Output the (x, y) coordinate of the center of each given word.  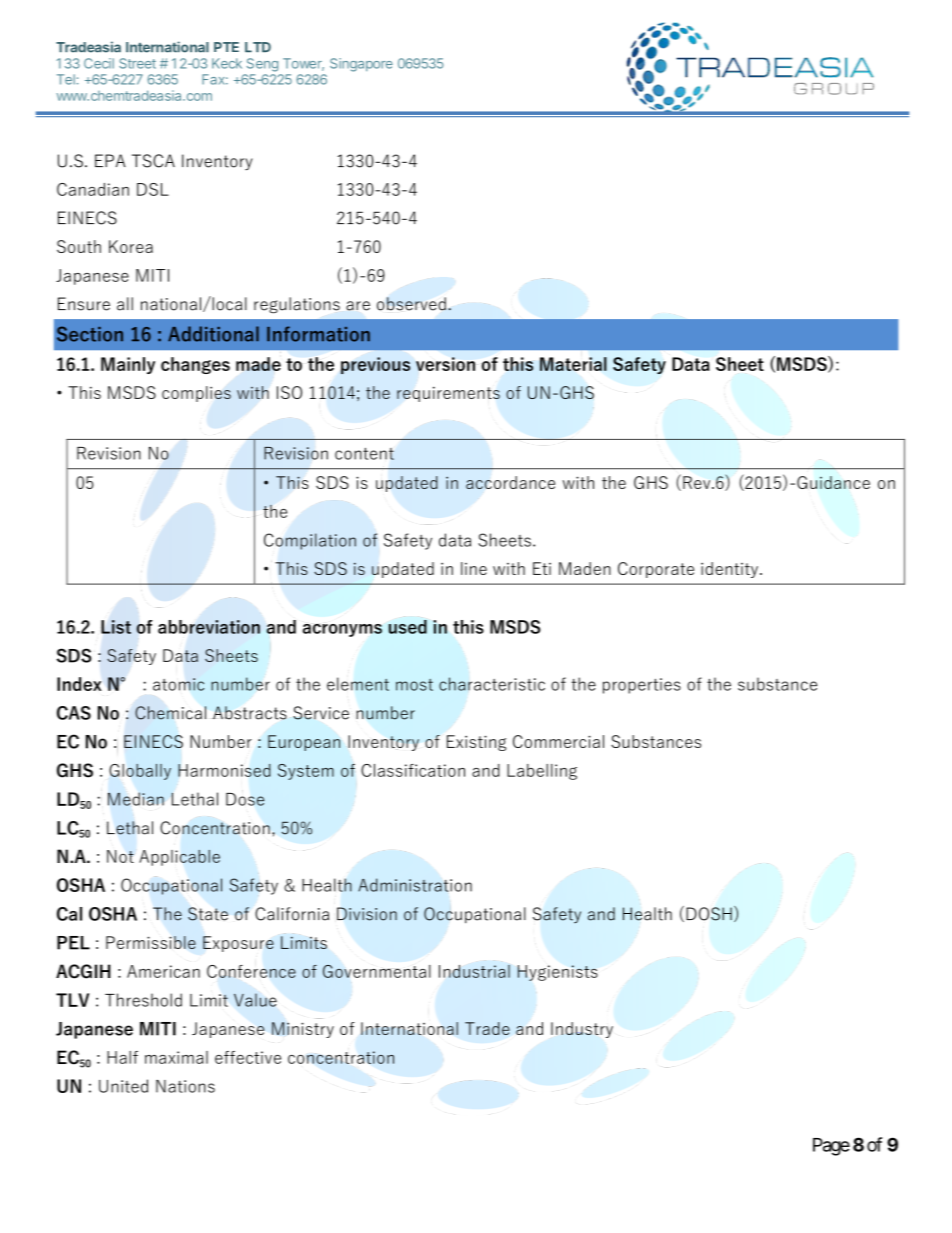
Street (137, 63)
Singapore (361, 65)
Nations (185, 1086)
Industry (582, 1030)
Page (831, 1147)
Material (573, 364)
